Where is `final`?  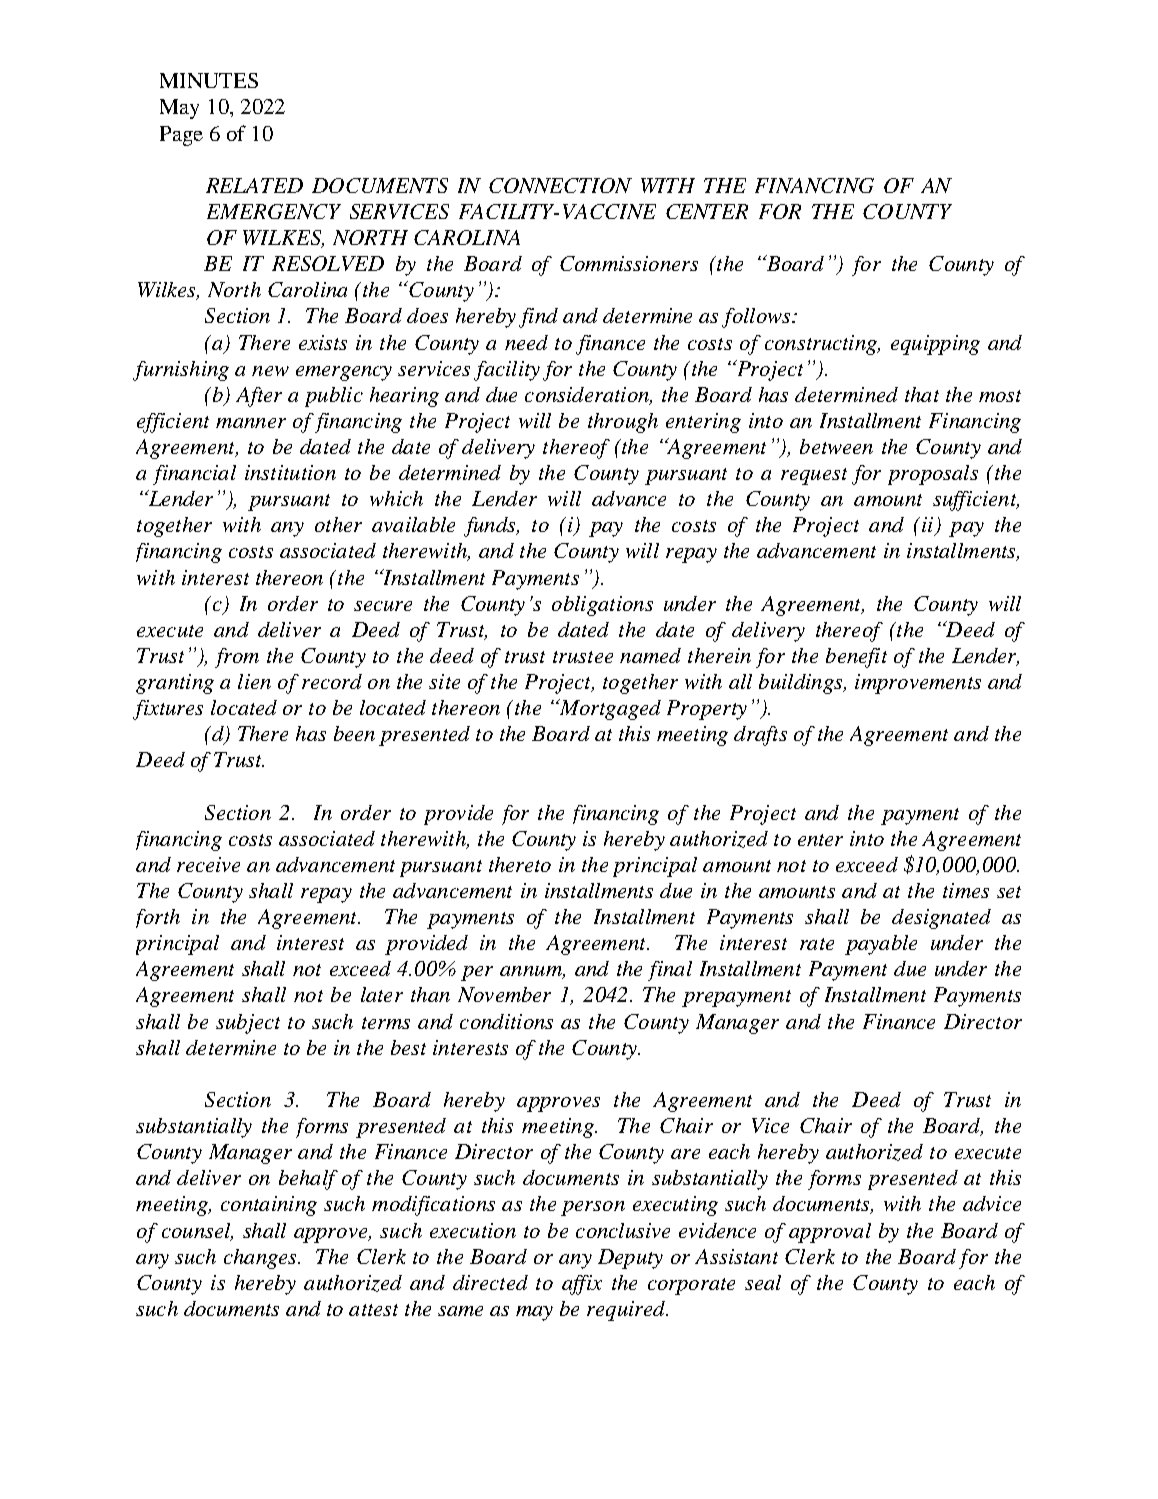
final is located at coordinates (670, 971).
